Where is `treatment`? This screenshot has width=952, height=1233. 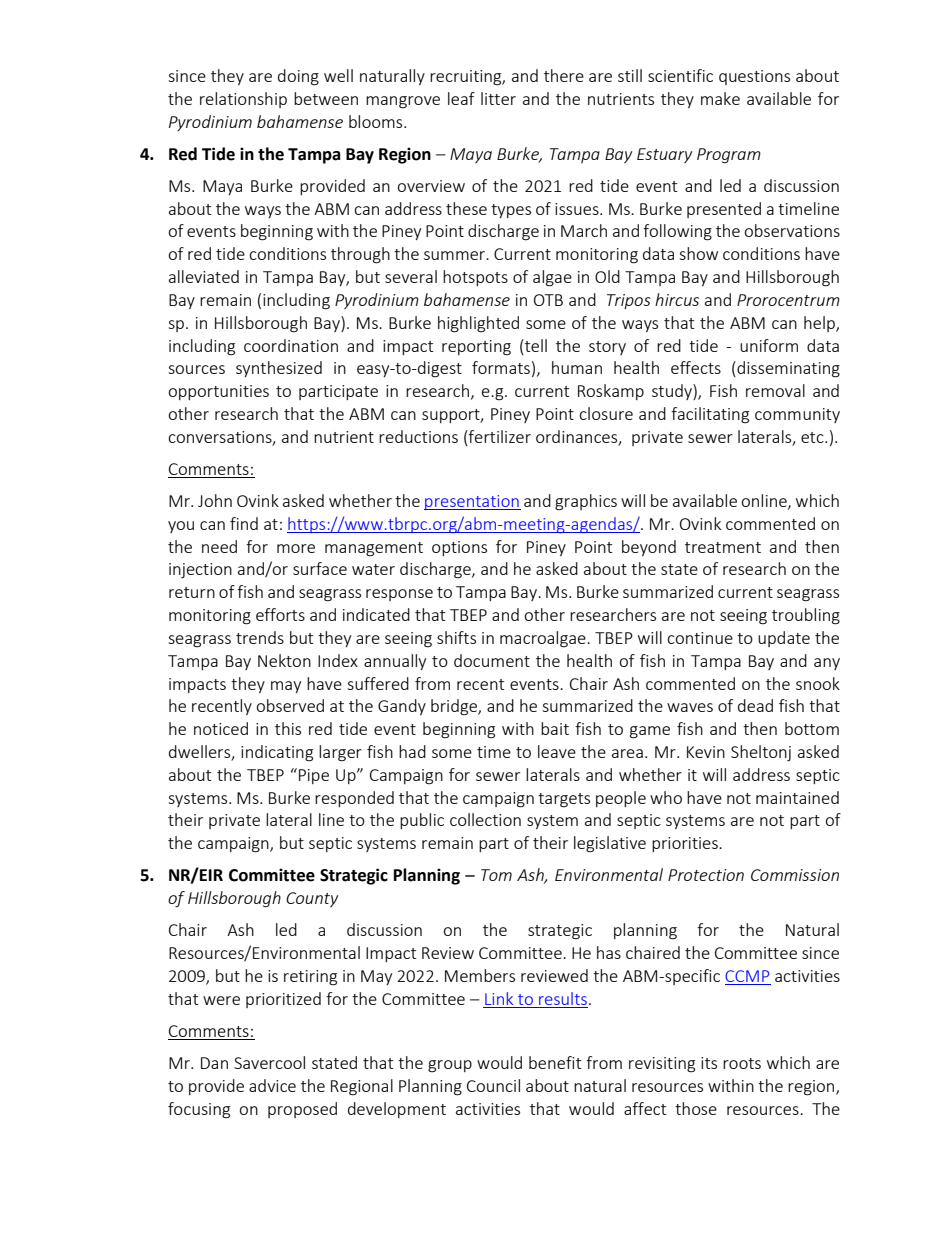
treatment is located at coordinates (723, 547).
